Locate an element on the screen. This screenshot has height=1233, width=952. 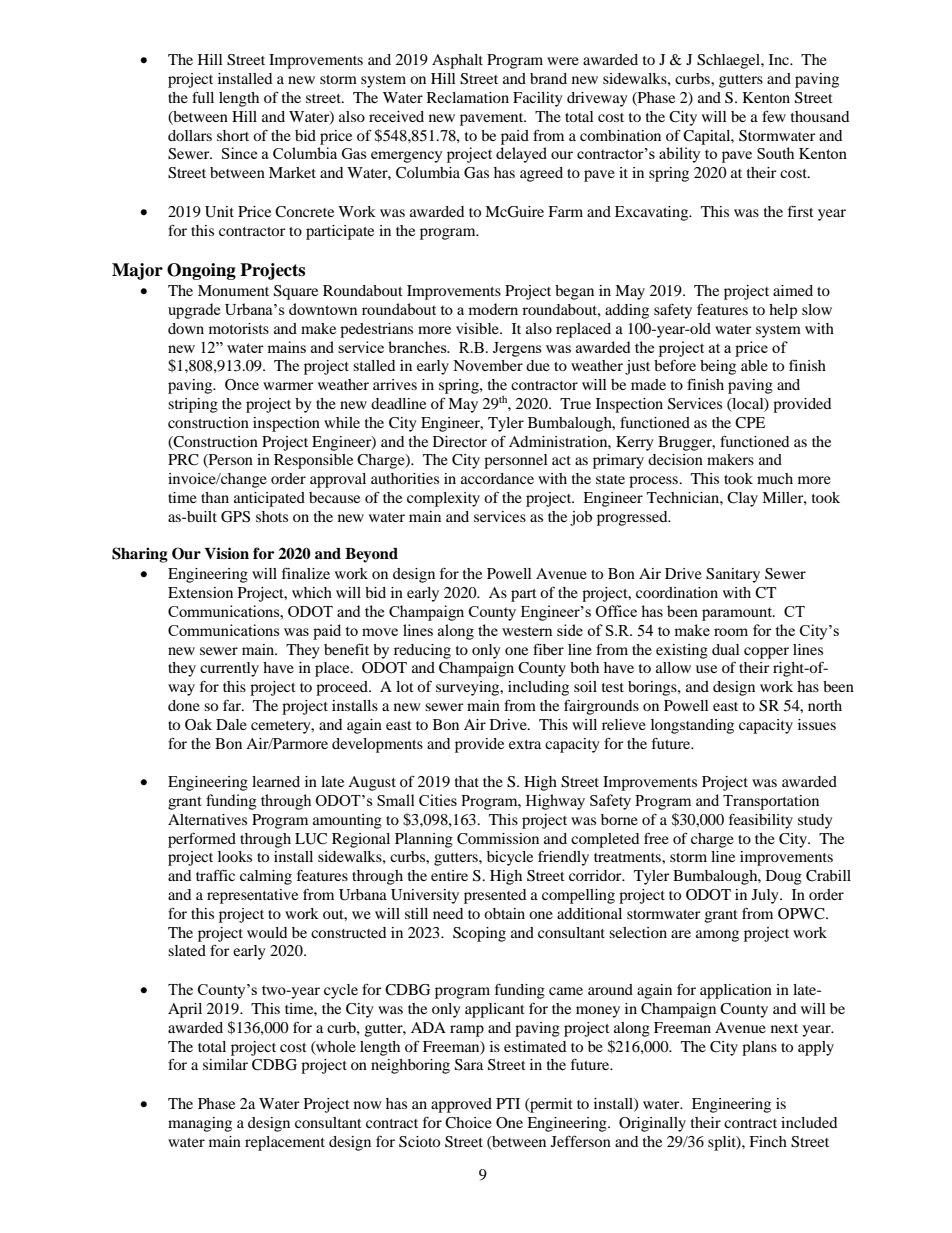
Extension is located at coordinates (200, 592).
